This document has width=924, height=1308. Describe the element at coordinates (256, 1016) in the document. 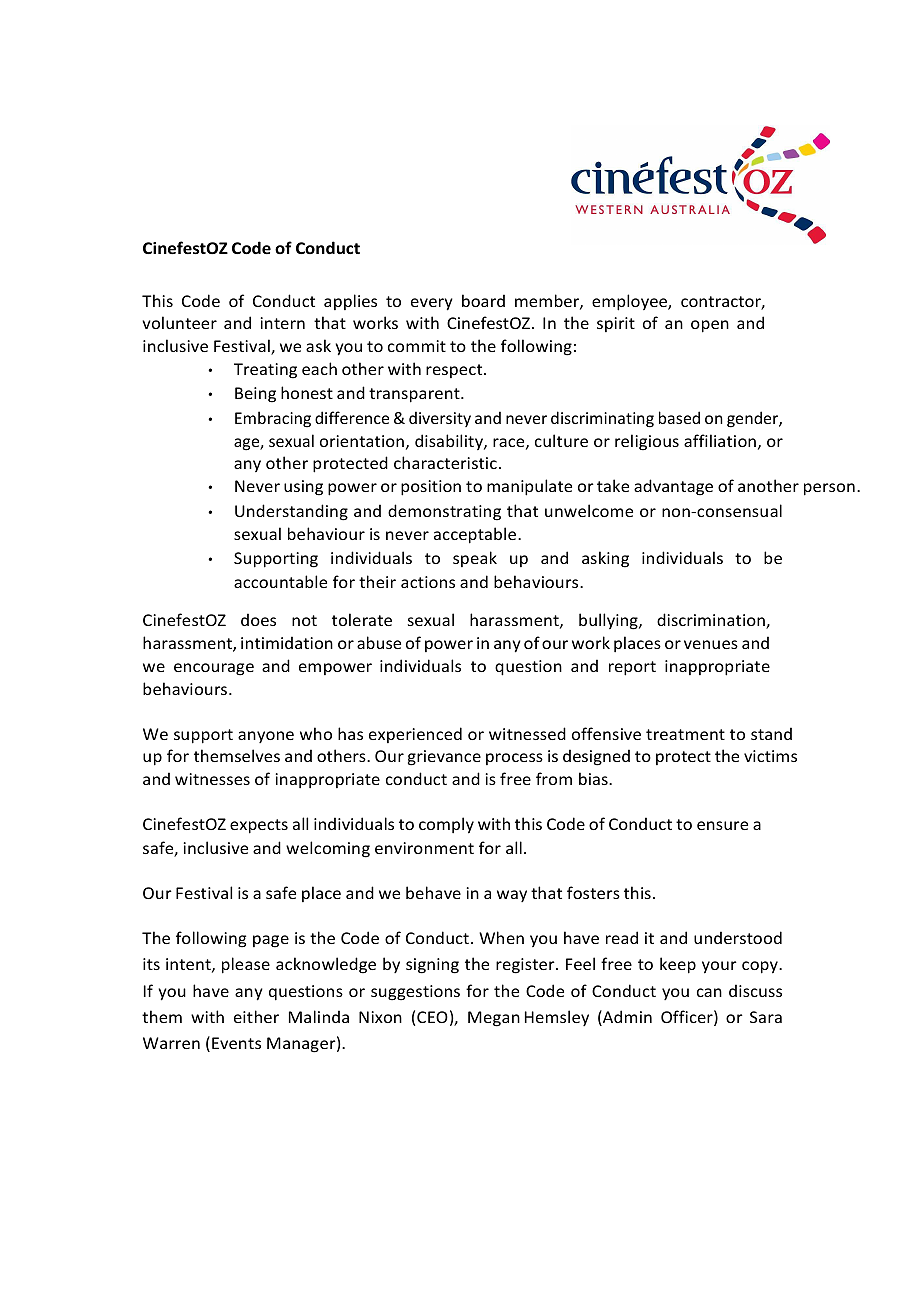

I see `either` at that location.
